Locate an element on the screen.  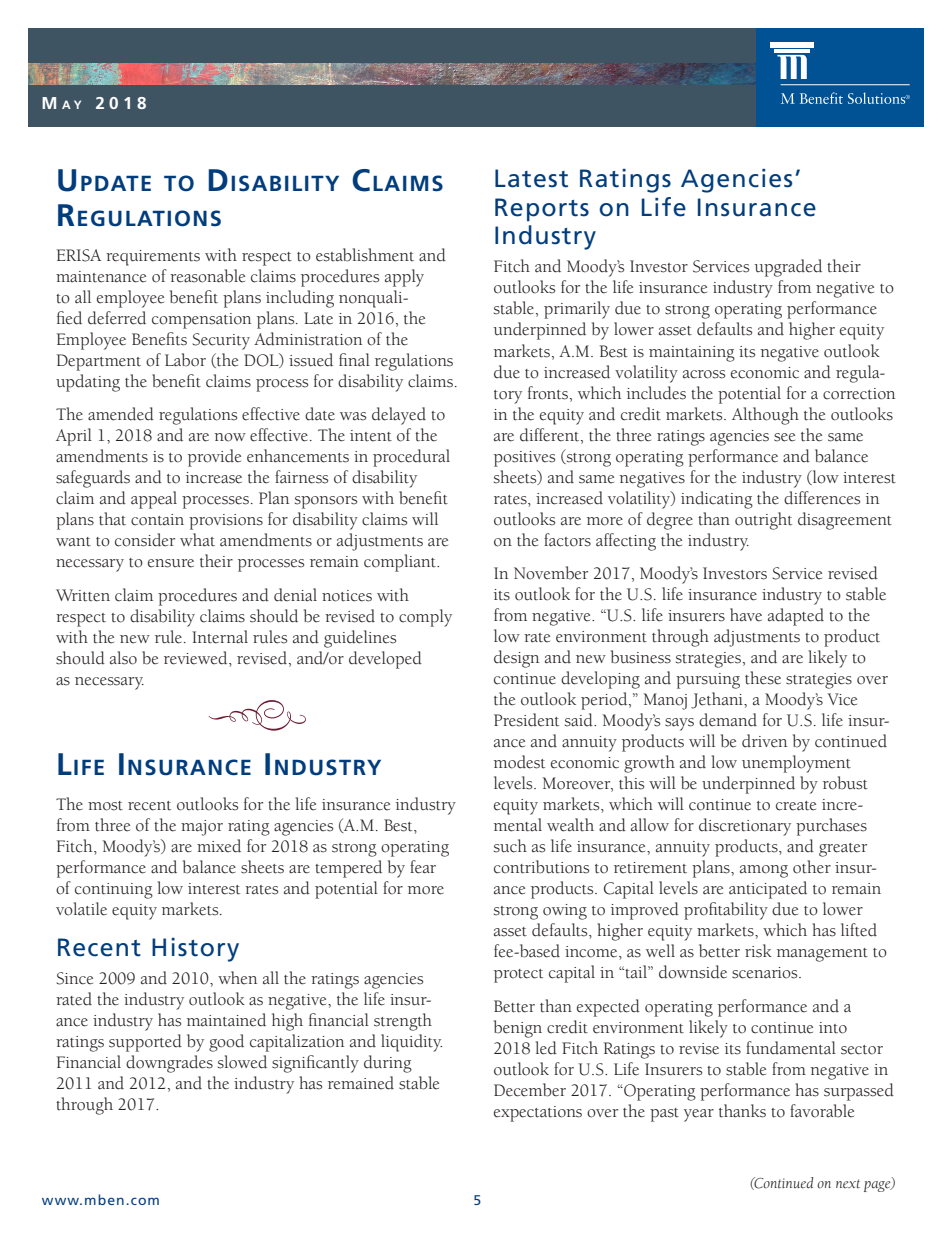
these is located at coordinates (763, 678).
